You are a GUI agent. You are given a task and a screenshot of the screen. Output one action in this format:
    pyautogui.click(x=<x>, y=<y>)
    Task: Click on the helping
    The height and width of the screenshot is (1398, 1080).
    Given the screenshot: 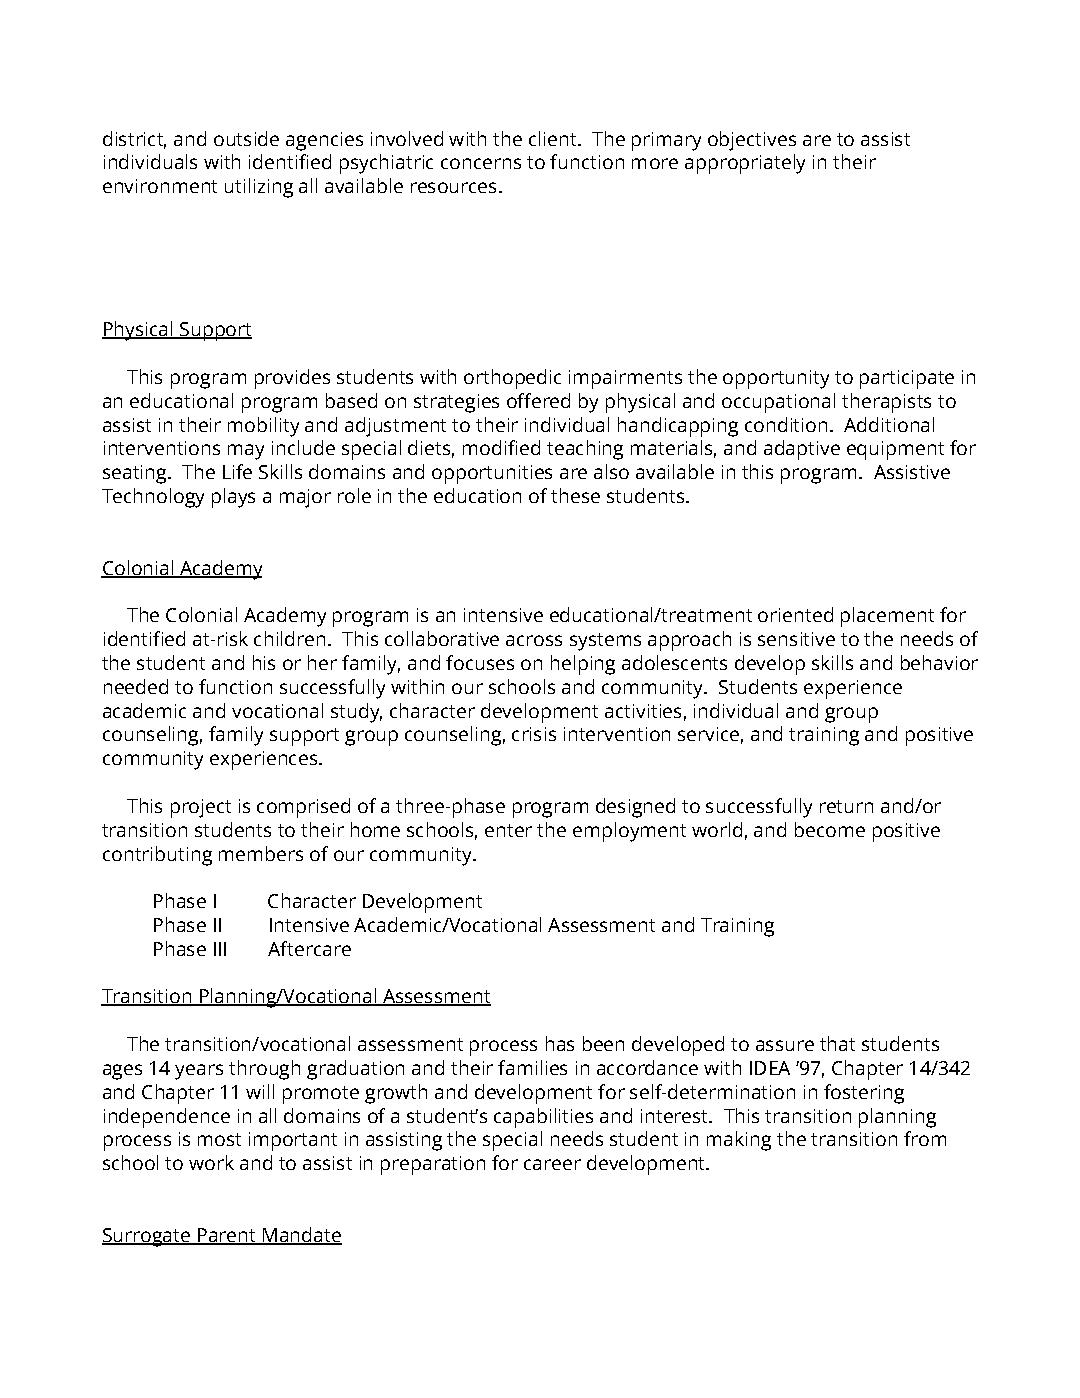 What is the action you would take?
    pyautogui.click(x=583, y=665)
